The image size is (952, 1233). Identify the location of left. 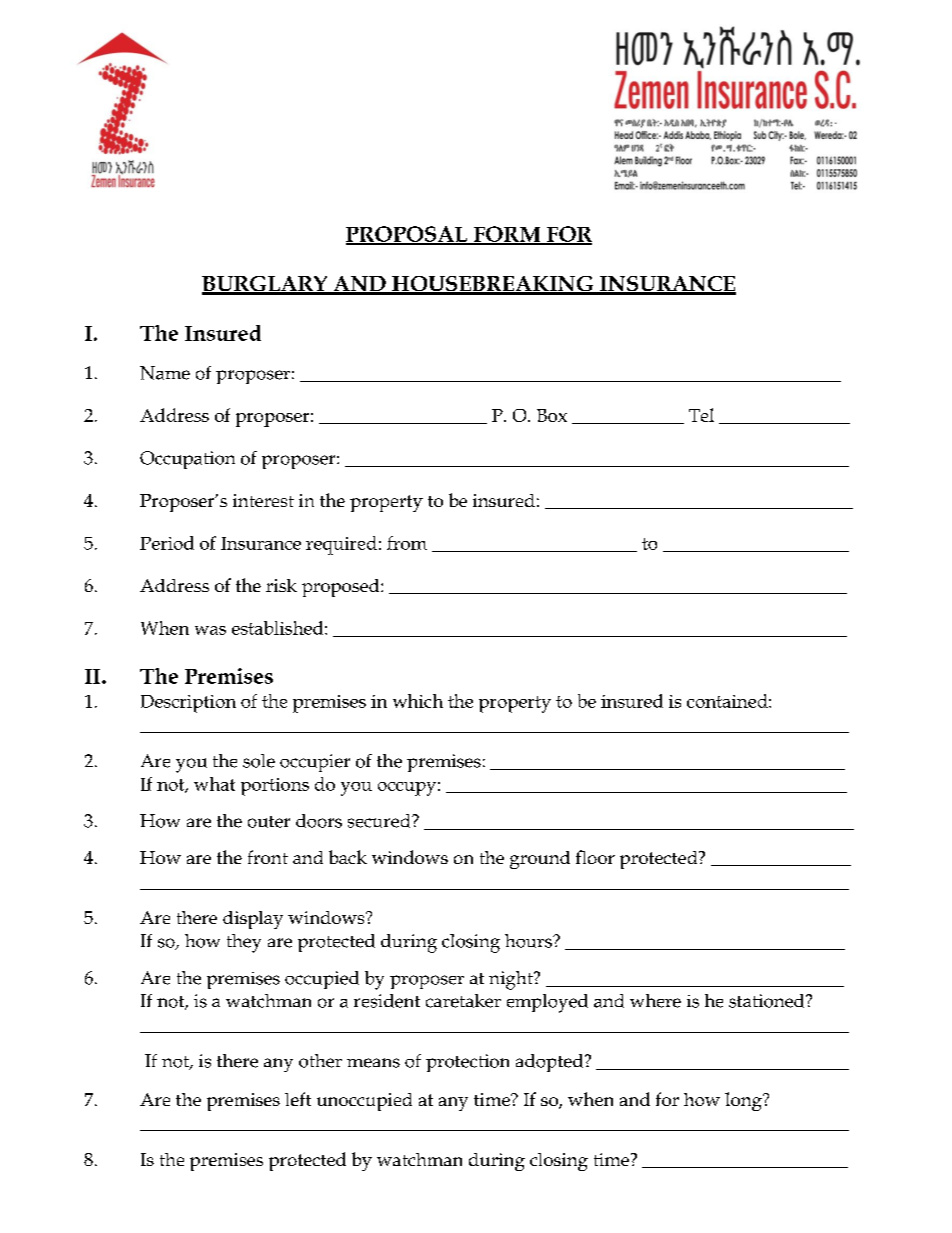
(298, 1099).
